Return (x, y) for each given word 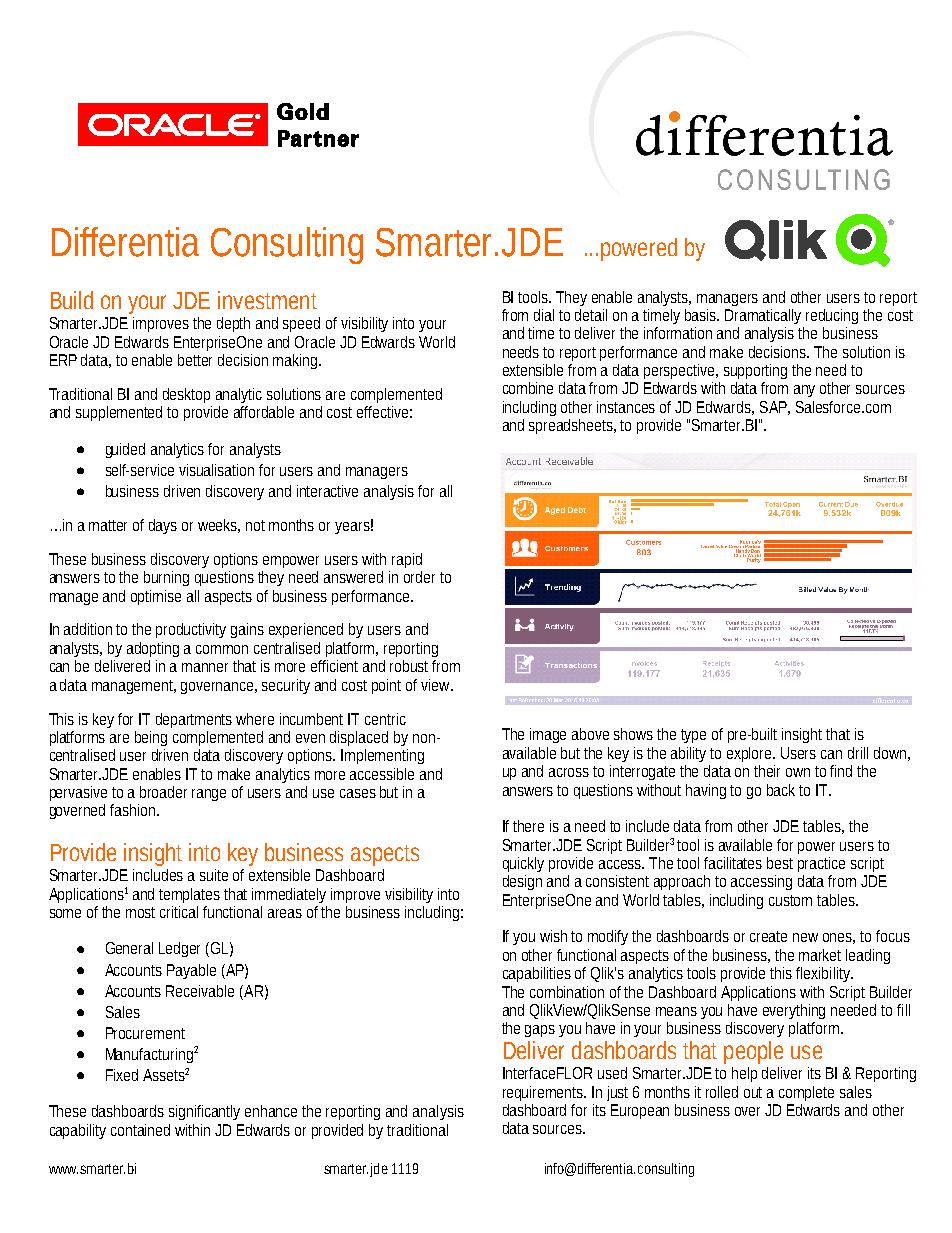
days (163, 526)
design (522, 882)
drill (858, 753)
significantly (204, 1112)
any (804, 391)
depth (233, 324)
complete (806, 1093)
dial (544, 315)
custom (790, 900)
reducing (832, 316)
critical (179, 912)
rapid (407, 560)
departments (194, 720)
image (548, 735)
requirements (544, 1093)
